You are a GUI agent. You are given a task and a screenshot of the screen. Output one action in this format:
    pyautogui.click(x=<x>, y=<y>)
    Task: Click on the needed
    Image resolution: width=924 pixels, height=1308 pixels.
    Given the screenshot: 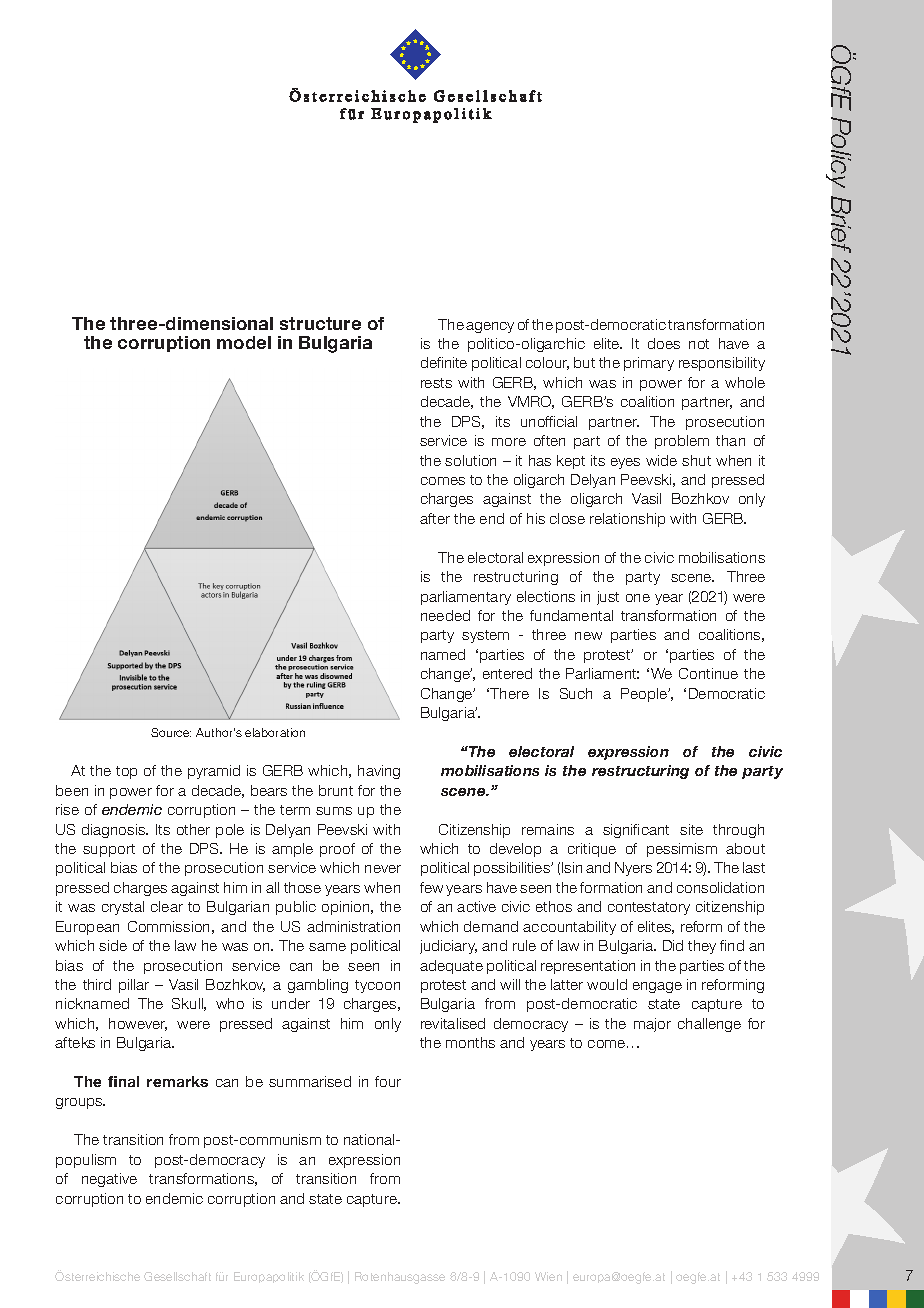 What is the action you would take?
    pyautogui.click(x=445, y=615)
